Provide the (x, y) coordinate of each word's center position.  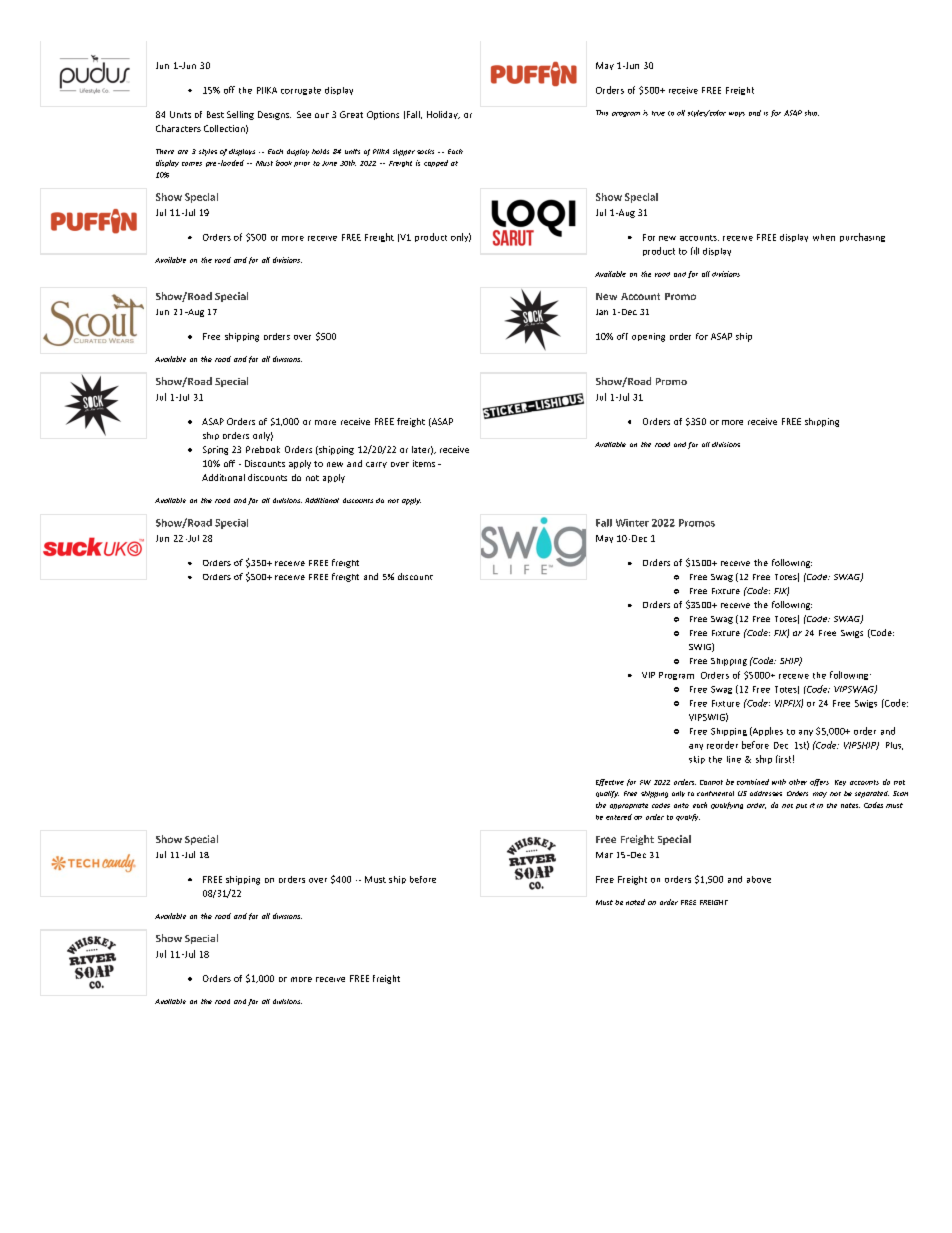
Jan (602, 312)
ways (737, 114)
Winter (632, 523)
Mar (604, 855)
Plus (894, 746)
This (602, 113)
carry (376, 465)
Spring (215, 450)
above (759, 879)
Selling (240, 115)
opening (648, 337)
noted (635, 902)
